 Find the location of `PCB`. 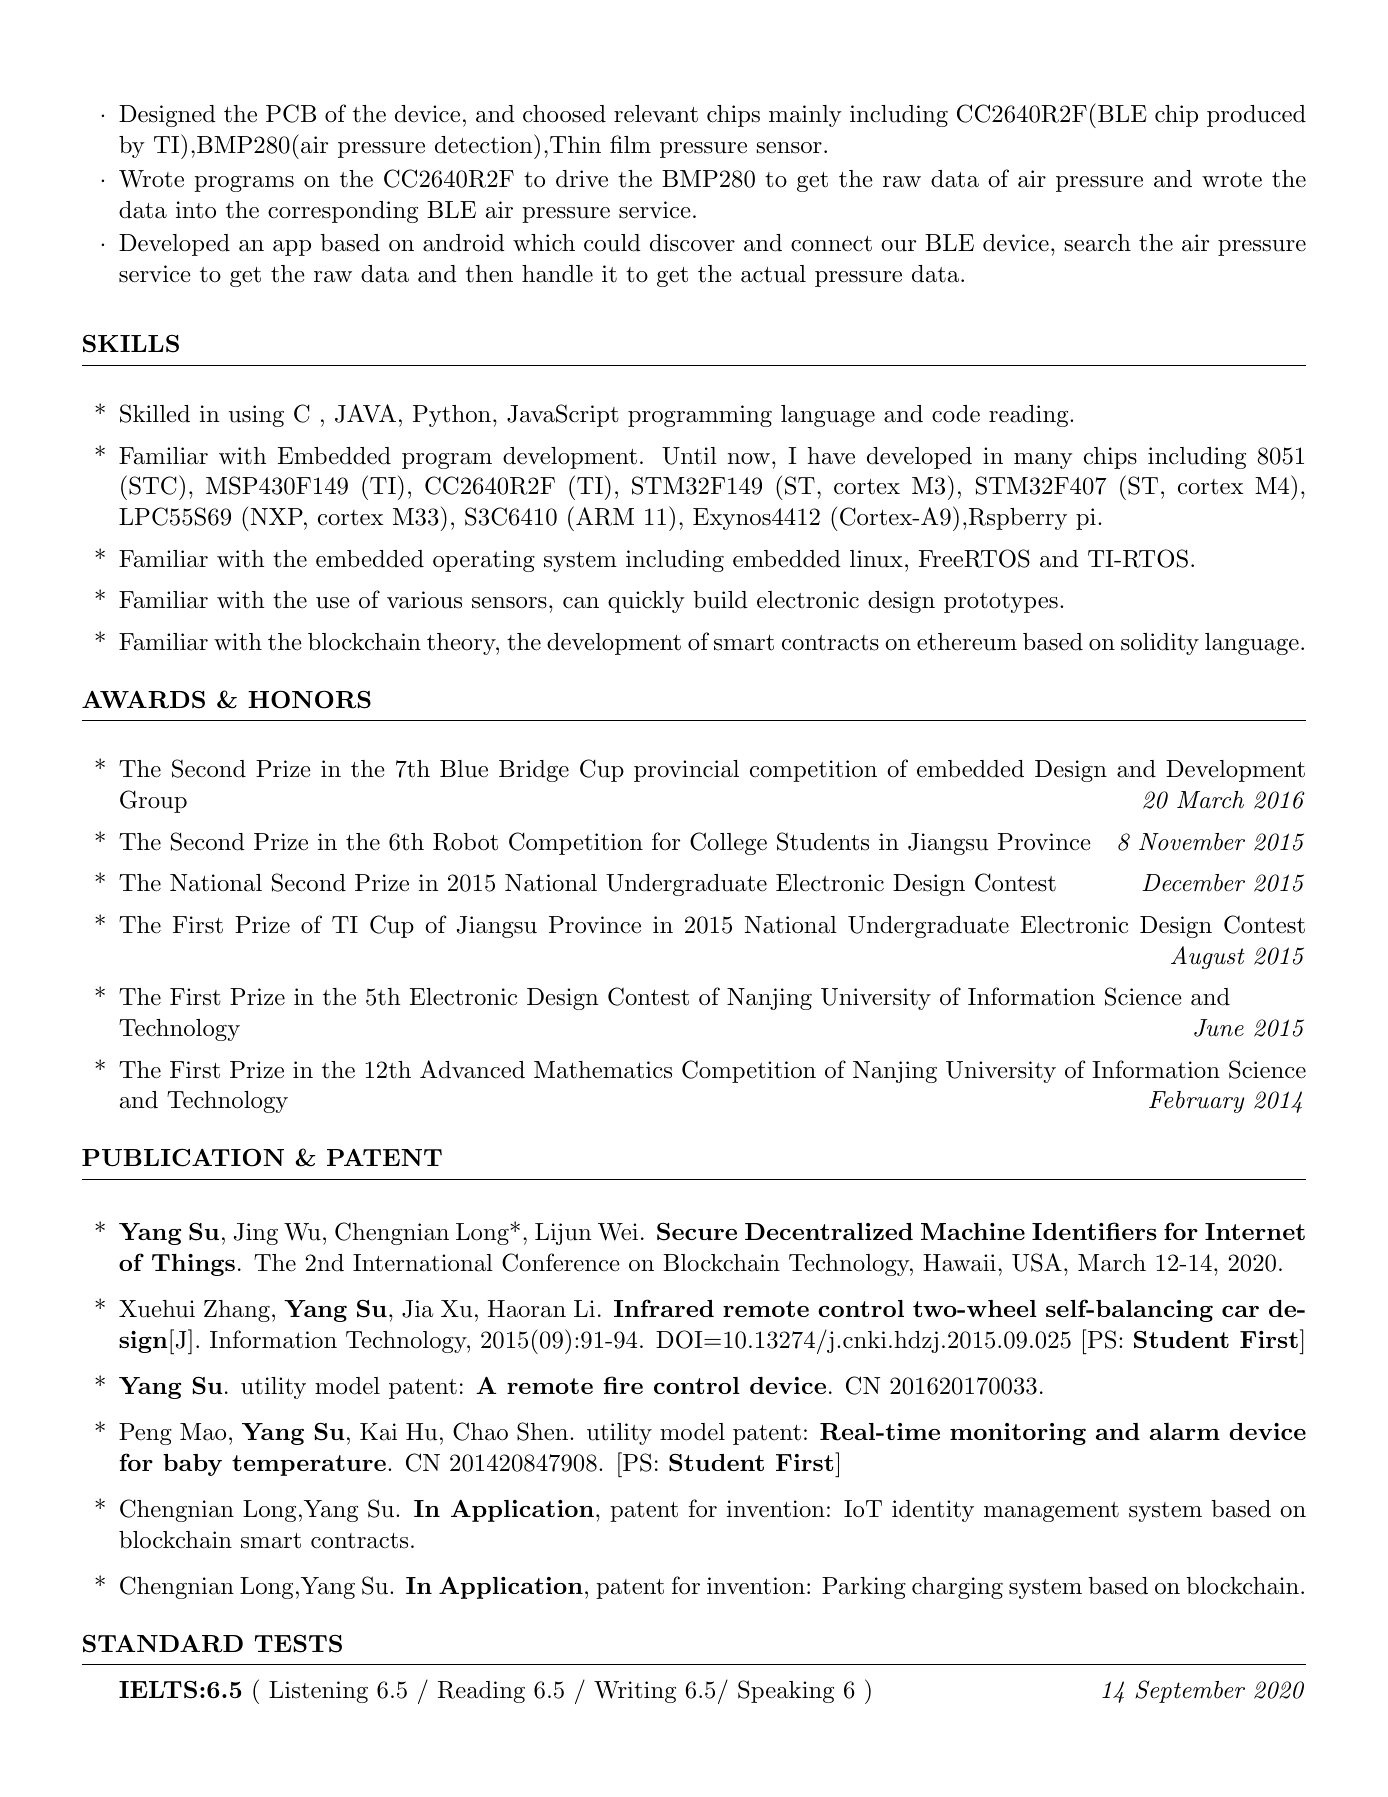

PCB is located at coordinates (291, 113).
